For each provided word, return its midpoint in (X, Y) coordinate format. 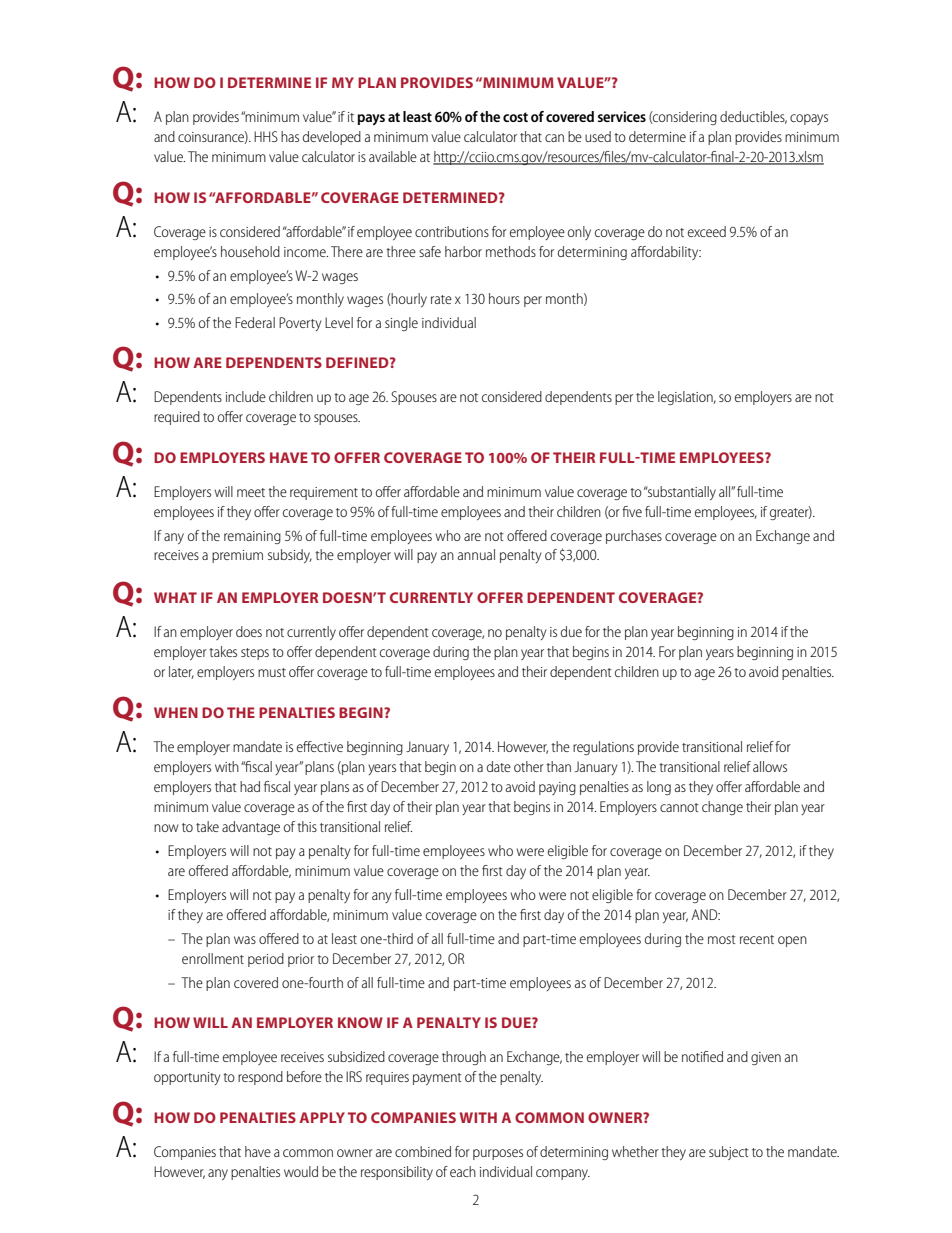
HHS (266, 136)
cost (515, 117)
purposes (498, 1154)
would (301, 1171)
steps (255, 654)
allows (770, 766)
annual (476, 554)
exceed (707, 231)
